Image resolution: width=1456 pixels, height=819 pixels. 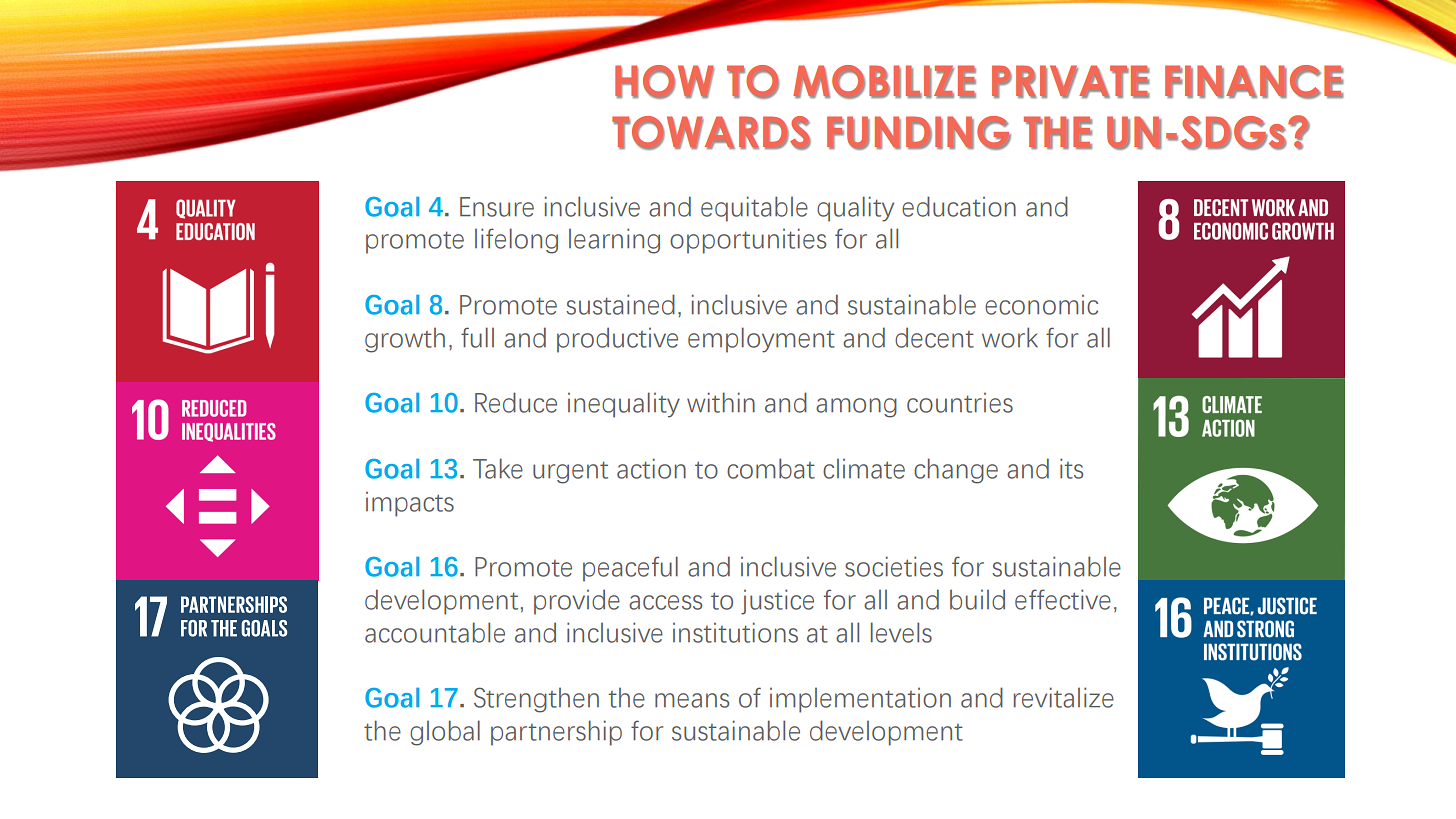 I want to click on full, so click(x=477, y=337).
